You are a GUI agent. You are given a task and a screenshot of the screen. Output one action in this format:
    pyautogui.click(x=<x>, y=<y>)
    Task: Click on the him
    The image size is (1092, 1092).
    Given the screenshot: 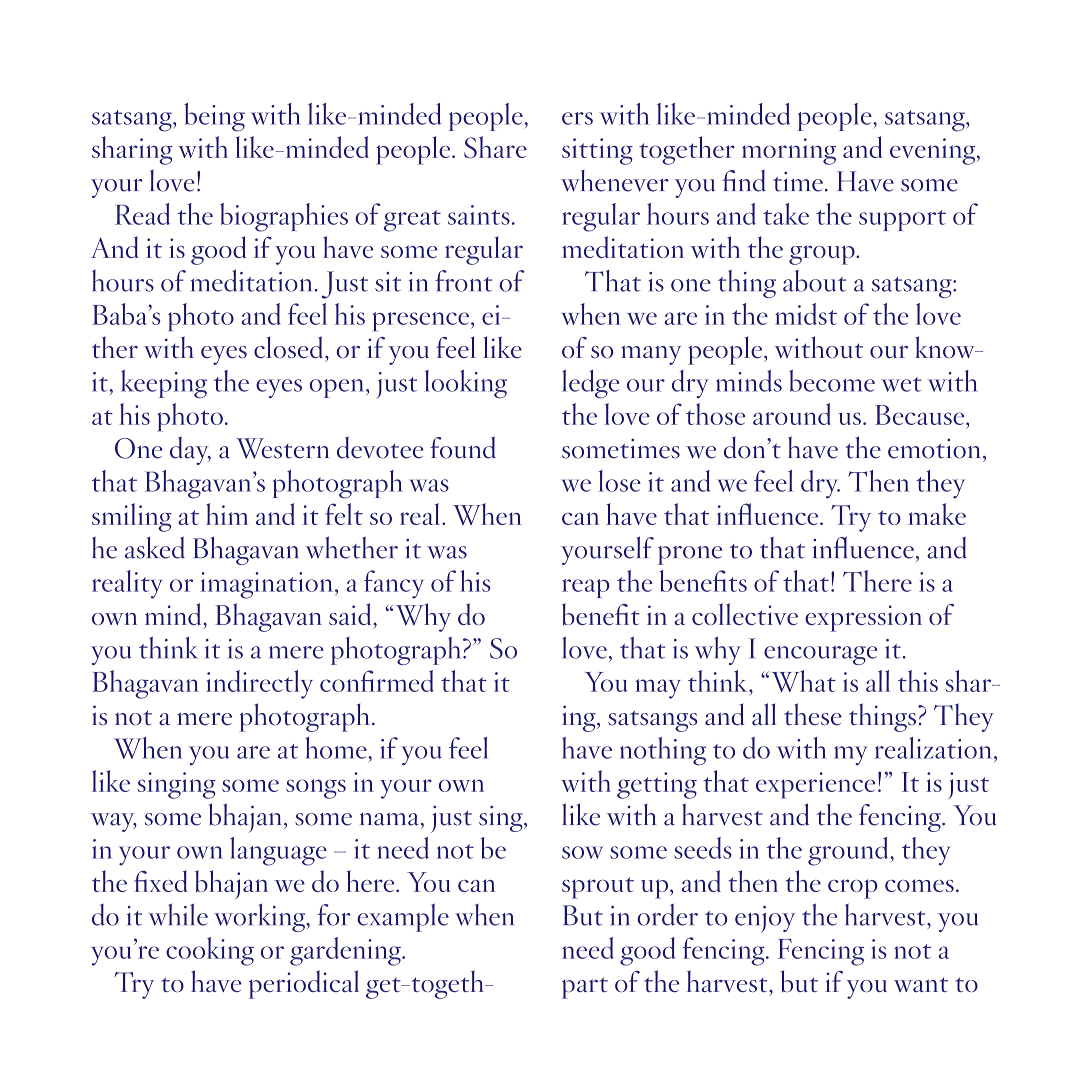 What is the action you would take?
    pyautogui.click(x=227, y=514)
